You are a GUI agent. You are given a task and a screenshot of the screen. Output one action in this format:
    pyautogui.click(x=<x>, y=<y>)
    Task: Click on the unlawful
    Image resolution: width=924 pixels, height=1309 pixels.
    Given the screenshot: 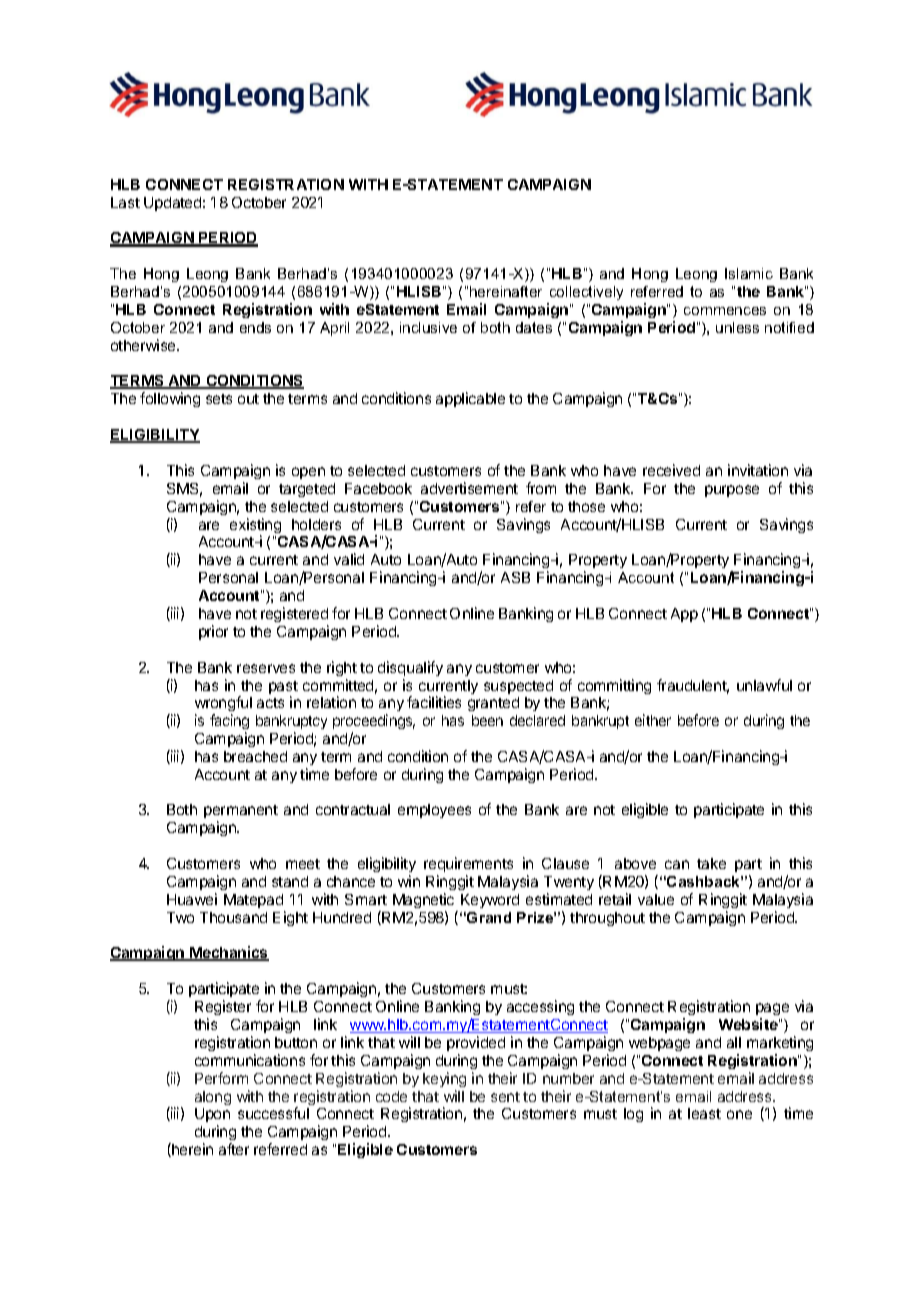 What is the action you would take?
    pyautogui.click(x=764, y=685)
